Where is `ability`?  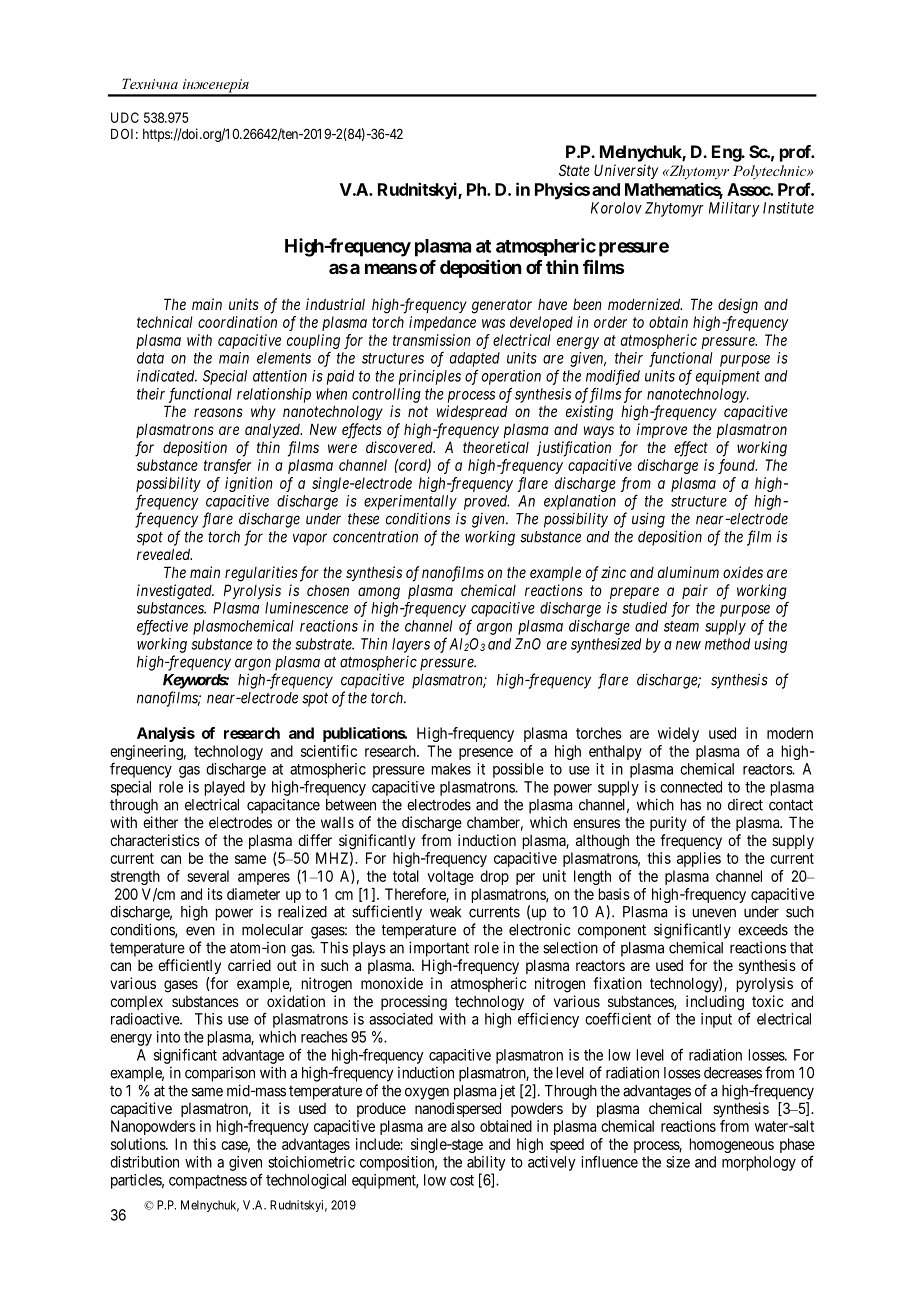 ability is located at coordinates (486, 1163).
